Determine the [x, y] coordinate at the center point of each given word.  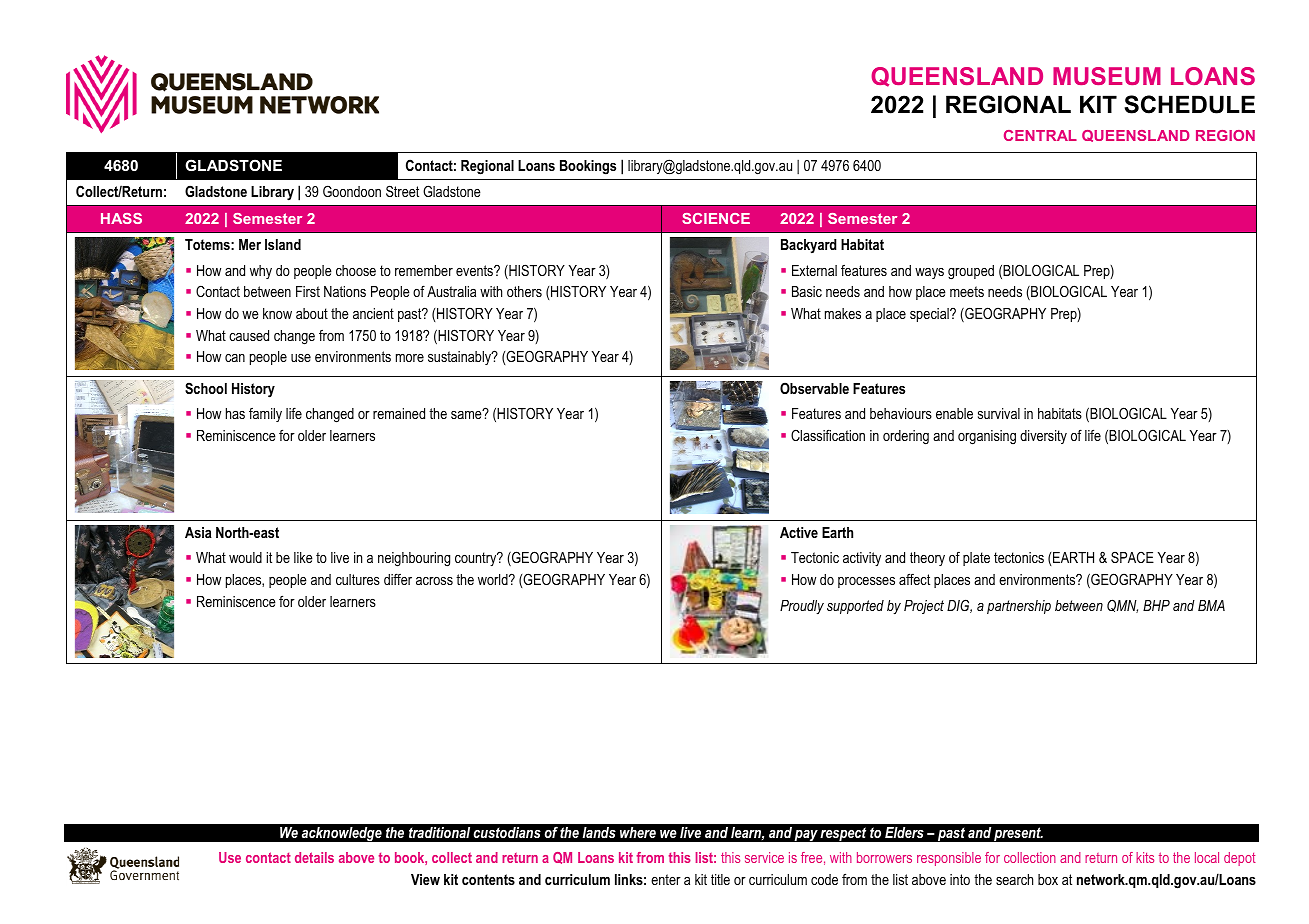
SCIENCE [716, 218]
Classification [828, 435]
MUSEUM [1107, 76]
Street [402, 191]
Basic [807, 291]
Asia [198, 532]
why [261, 272]
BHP [1156, 605]
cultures [358, 579]
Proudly [802, 607]
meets [967, 291]
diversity [1043, 437]
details [314, 857]
